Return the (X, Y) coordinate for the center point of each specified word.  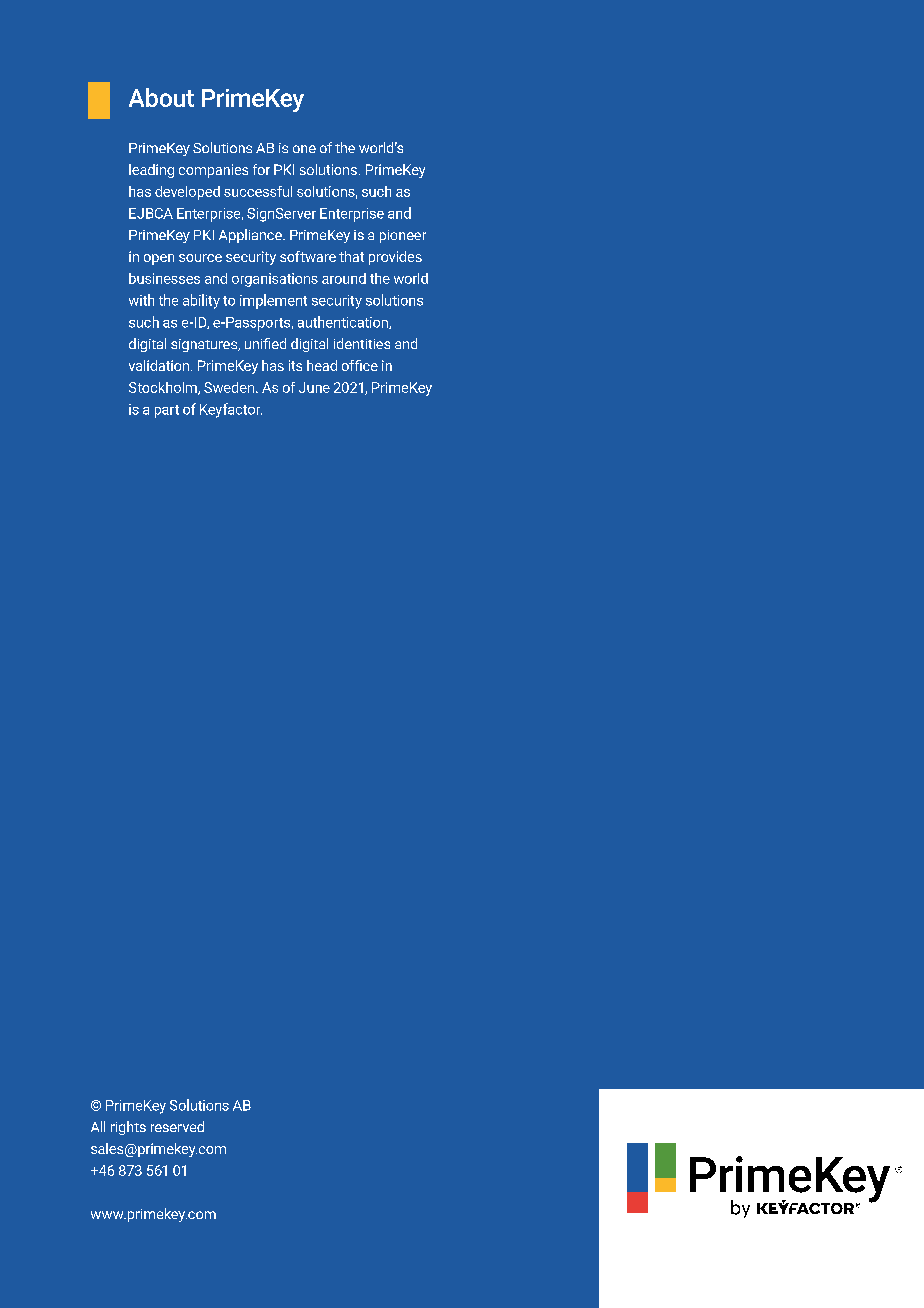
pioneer (403, 236)
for (261, 169)
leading (151, 171)
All (98, 1126)
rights (128, 1128)
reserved (177, 1126)
